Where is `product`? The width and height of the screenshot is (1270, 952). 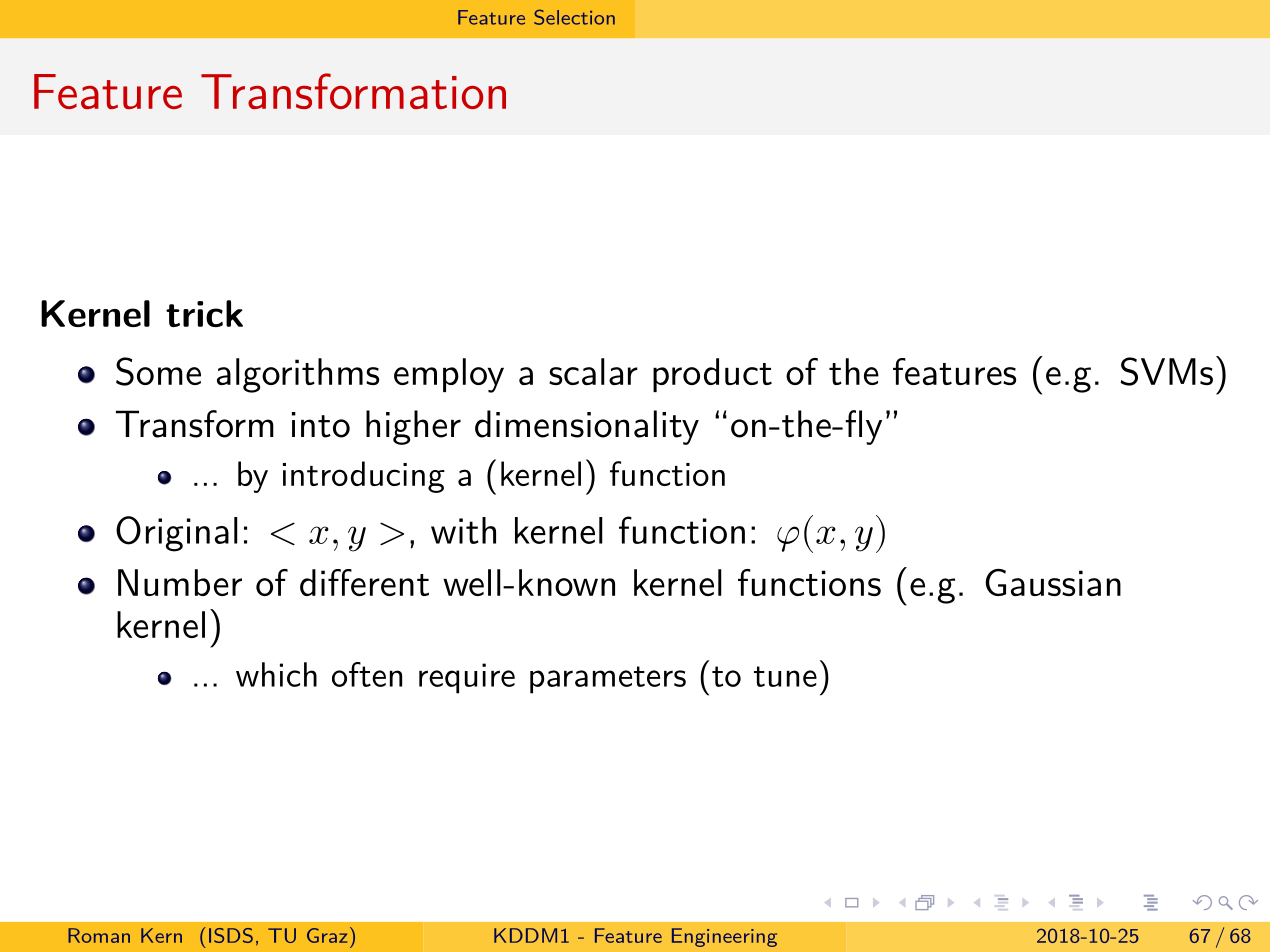 product is located at coordinates (712, 375).
